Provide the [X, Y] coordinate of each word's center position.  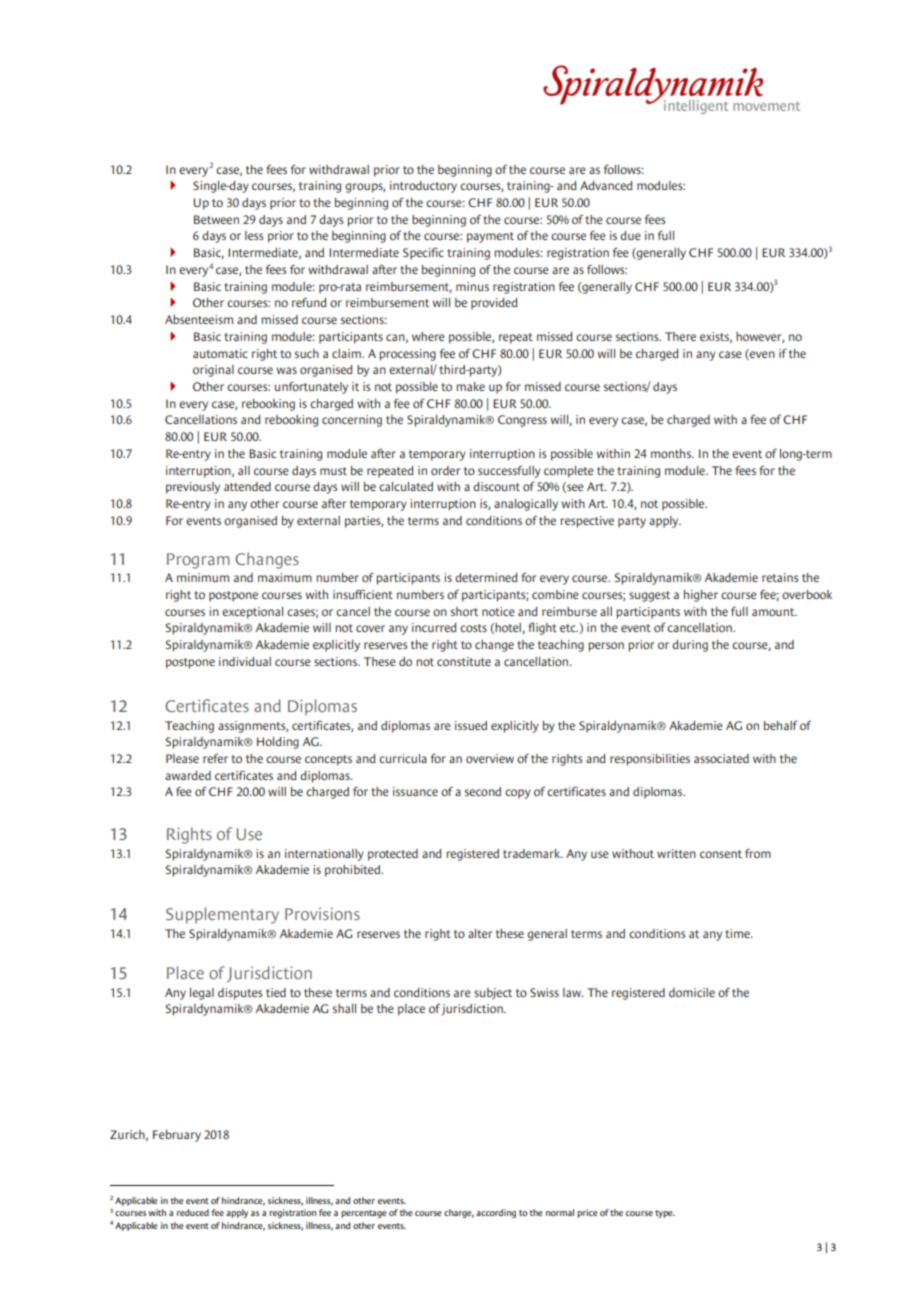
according [496, 1213]
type [665, 1214]
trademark [532, 853]
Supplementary [222, 915]
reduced [193, 1212]
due [630, 235]
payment [490, 237]
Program [198, 561]
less [254, 235]
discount [496, 486]
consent [721, 854]
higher [701, 596]
